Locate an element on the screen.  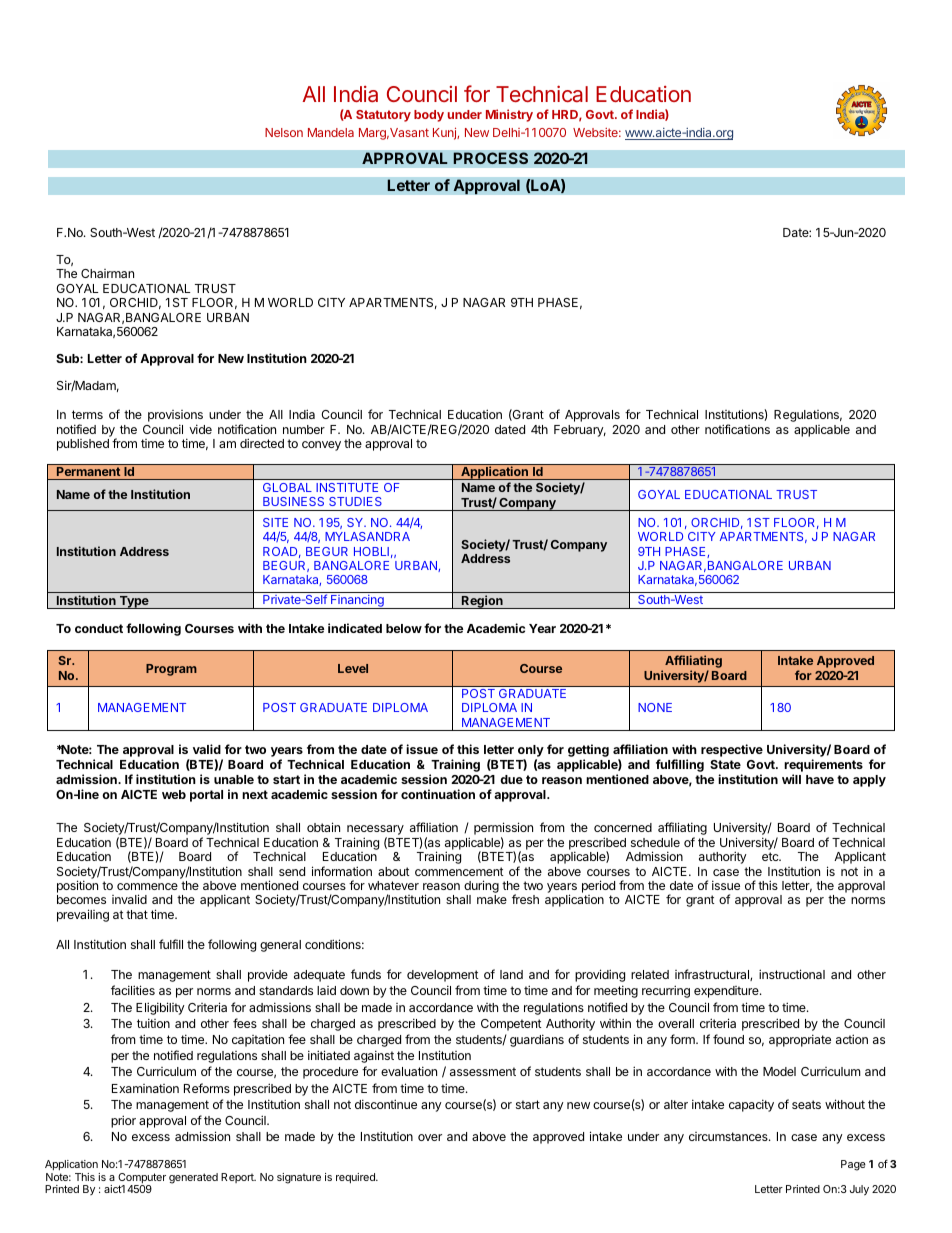
PROCESS is located at coordinates (490, 158).
